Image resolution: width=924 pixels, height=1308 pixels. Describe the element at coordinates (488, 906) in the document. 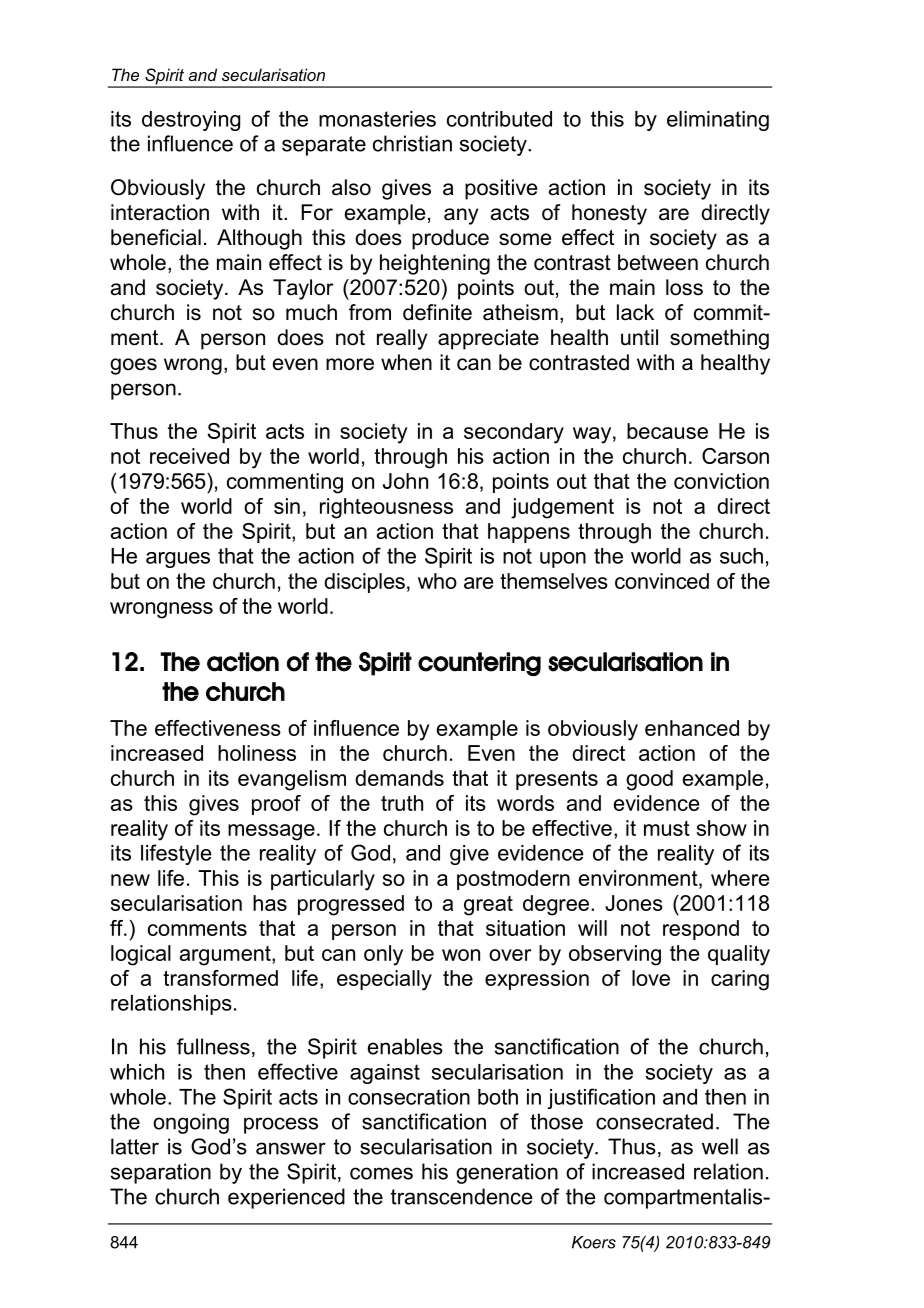

I see `great` at that location.
